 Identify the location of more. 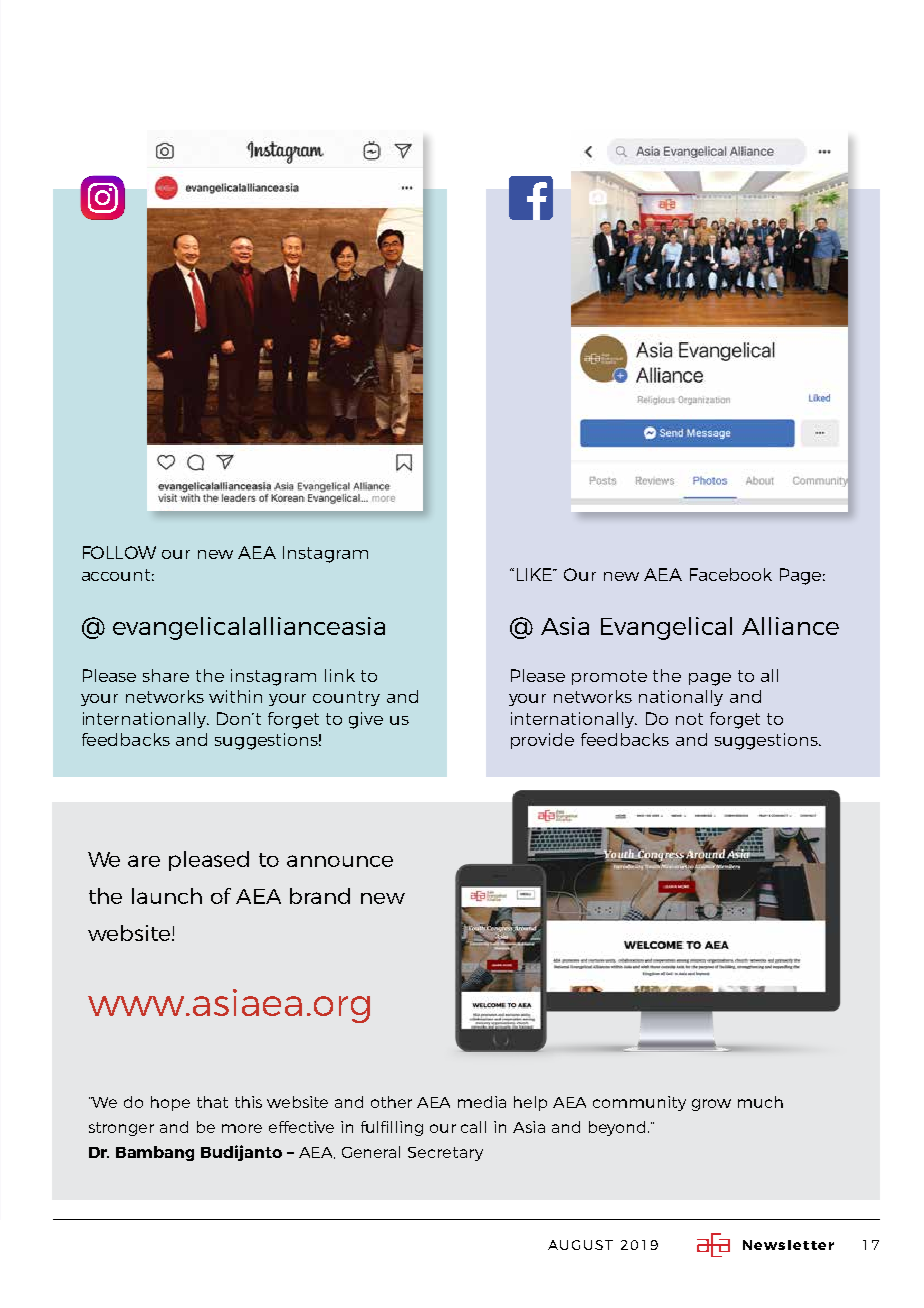
(242, 1128).
